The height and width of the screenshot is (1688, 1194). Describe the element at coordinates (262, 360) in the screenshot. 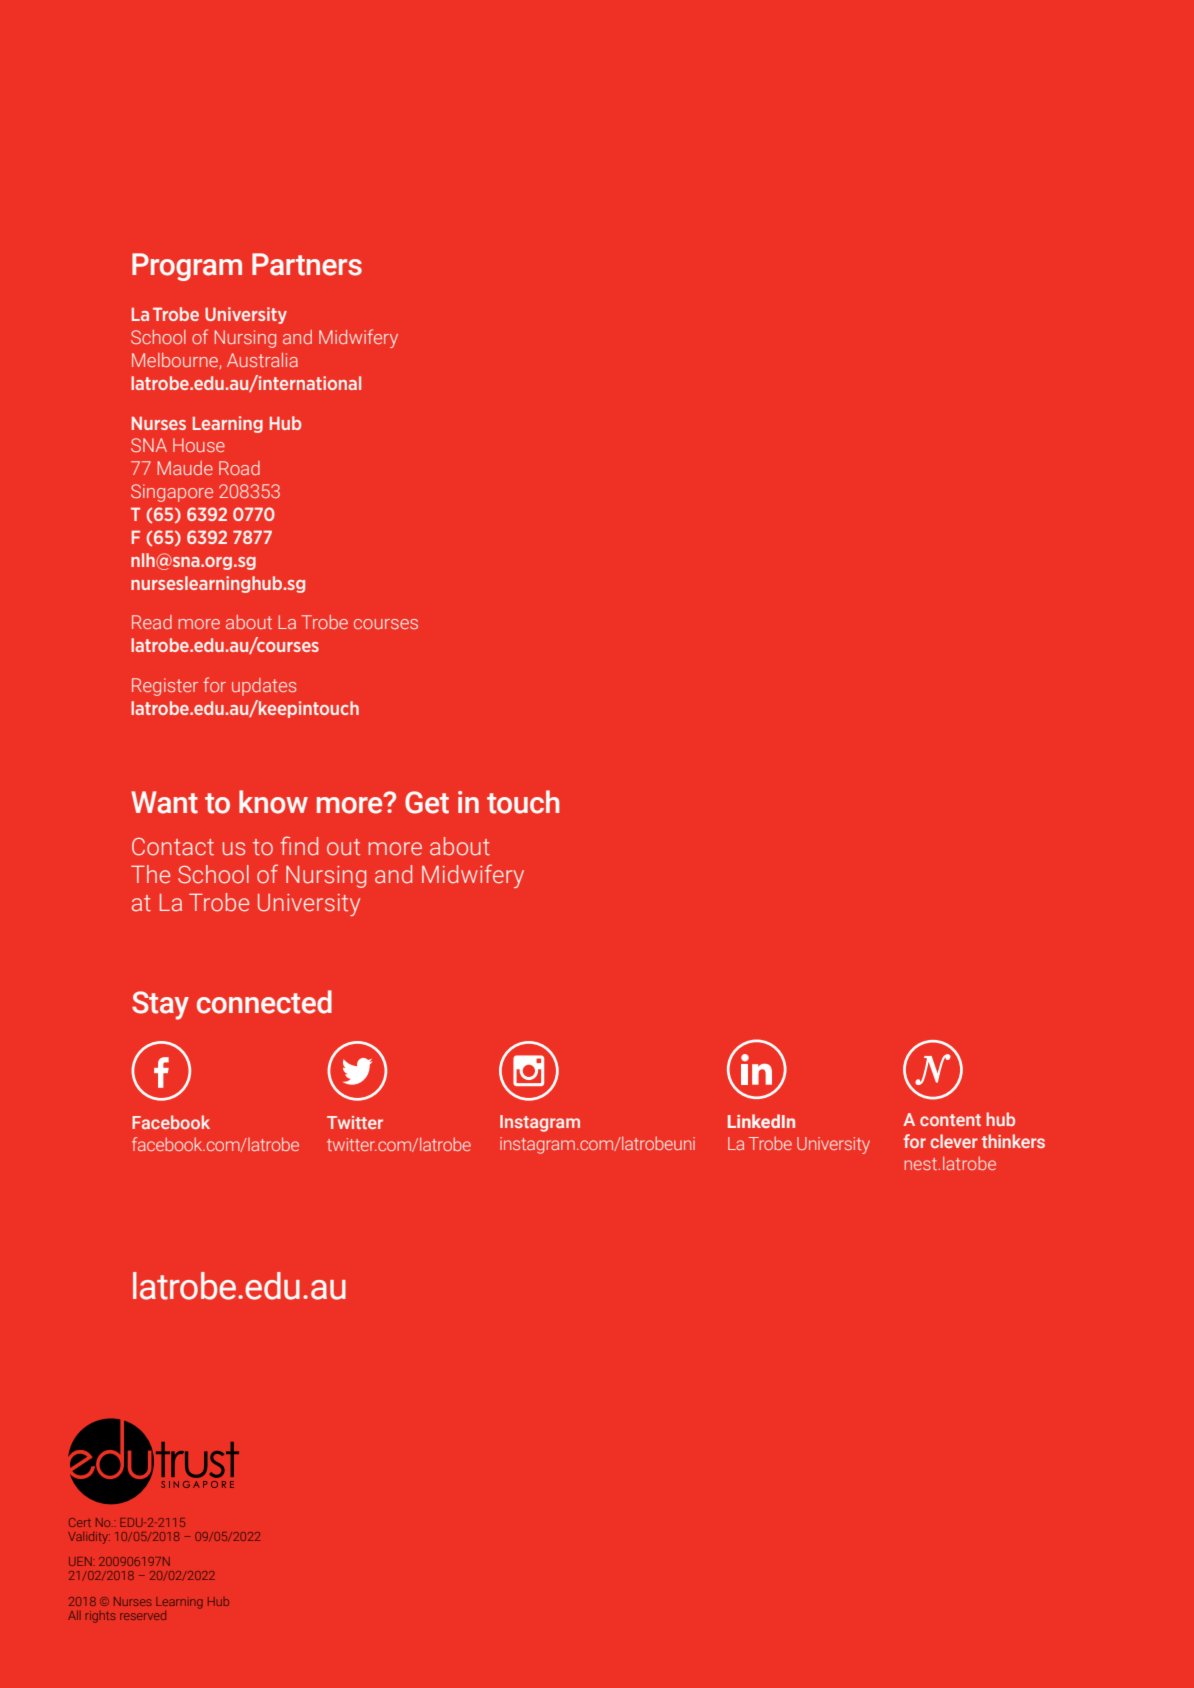

I see `Australia` at that location.
